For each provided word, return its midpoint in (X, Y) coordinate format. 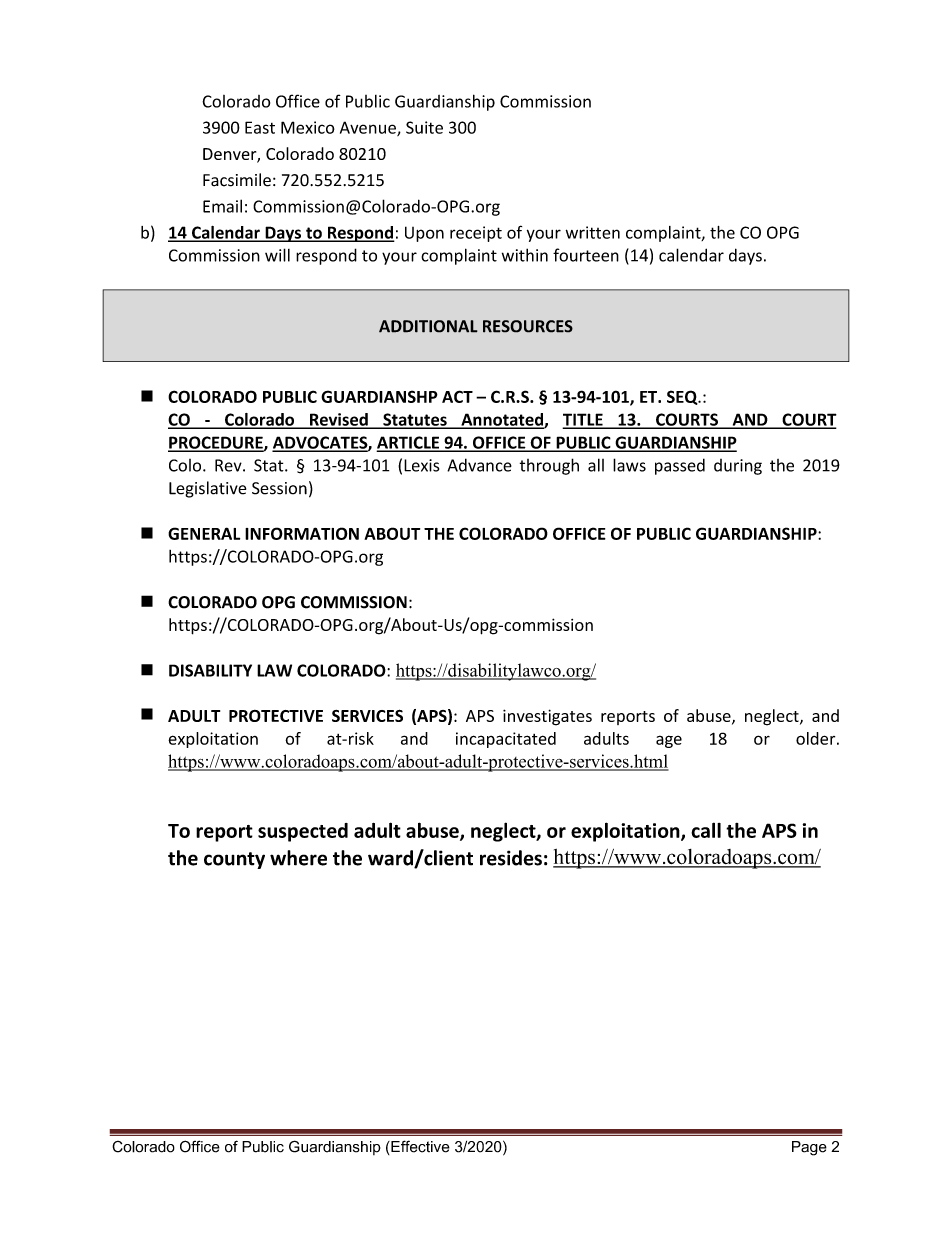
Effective (419, 1146)
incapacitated (506, 740)
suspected (303, 832)
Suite (424, 127)
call (706, 830)
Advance (479, 465)
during (738, 467)
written (593, 232)
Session (279, 488)
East (260, 127)
